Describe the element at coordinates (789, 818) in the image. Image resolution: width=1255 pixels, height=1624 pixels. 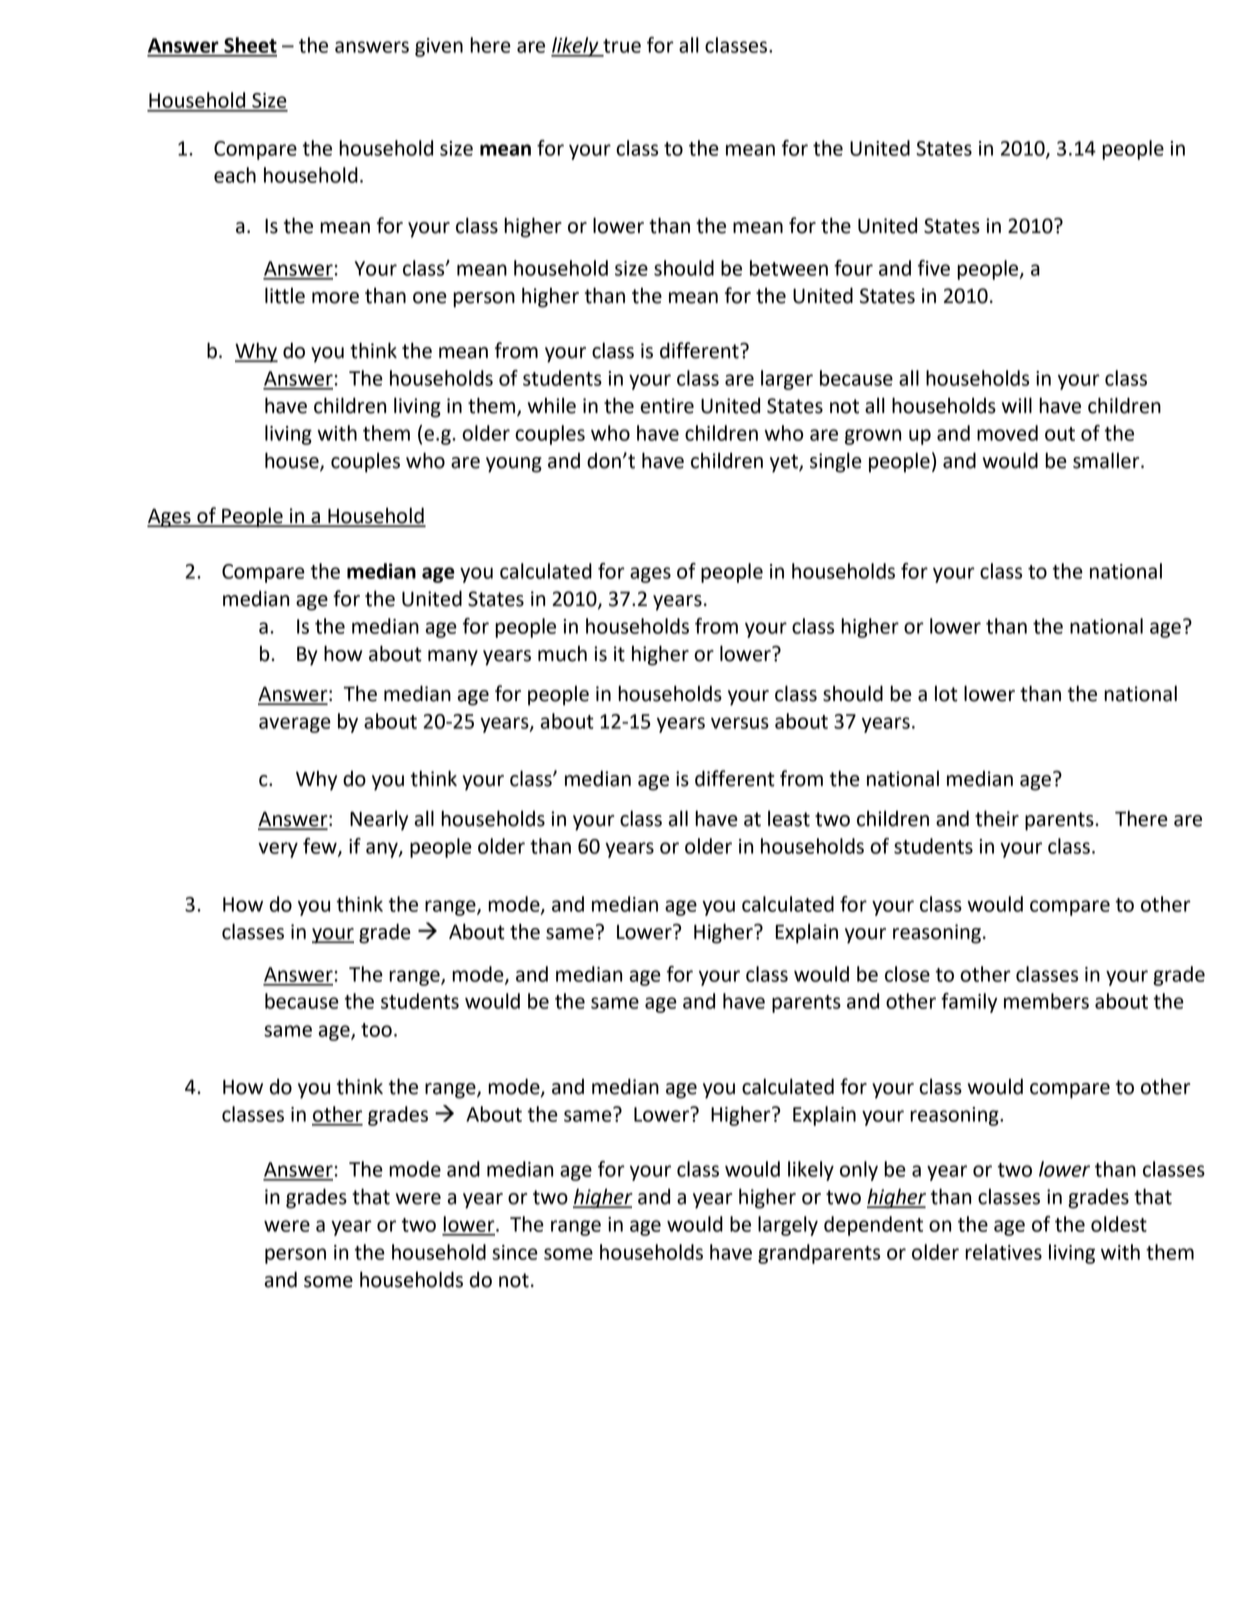
I see `least` at that location.
